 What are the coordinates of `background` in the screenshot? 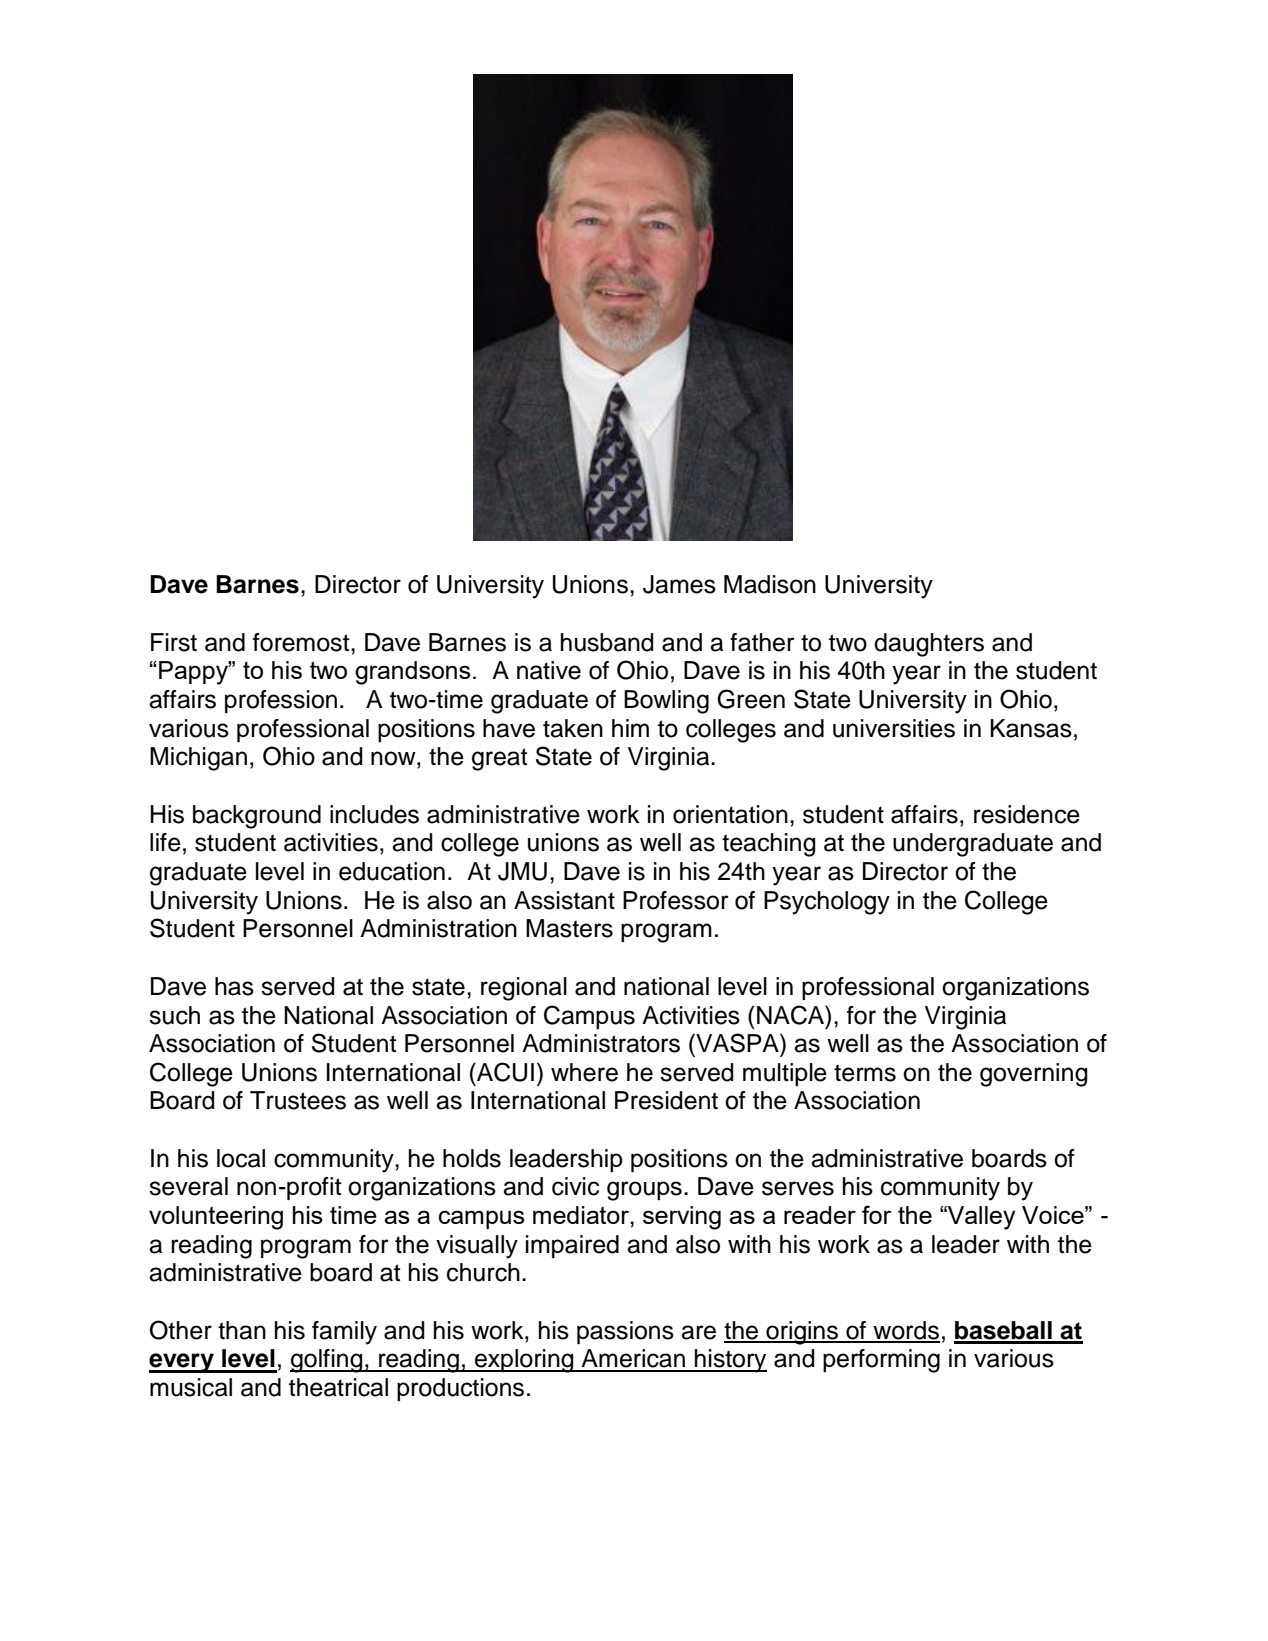 It's located at (257, 817).
